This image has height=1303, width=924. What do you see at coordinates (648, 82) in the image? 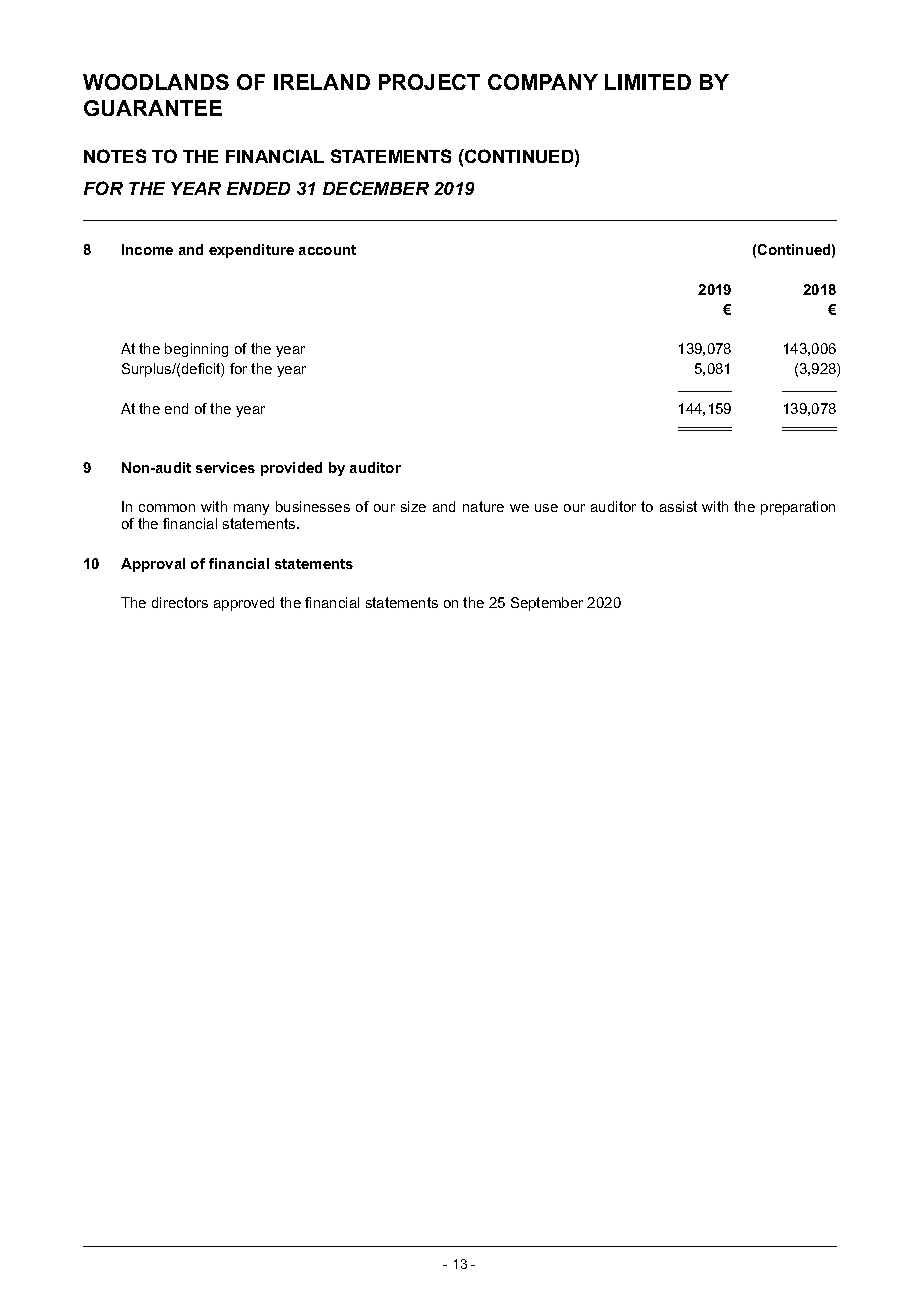
I see `LIMITED` at bounding box center [648, 82].
